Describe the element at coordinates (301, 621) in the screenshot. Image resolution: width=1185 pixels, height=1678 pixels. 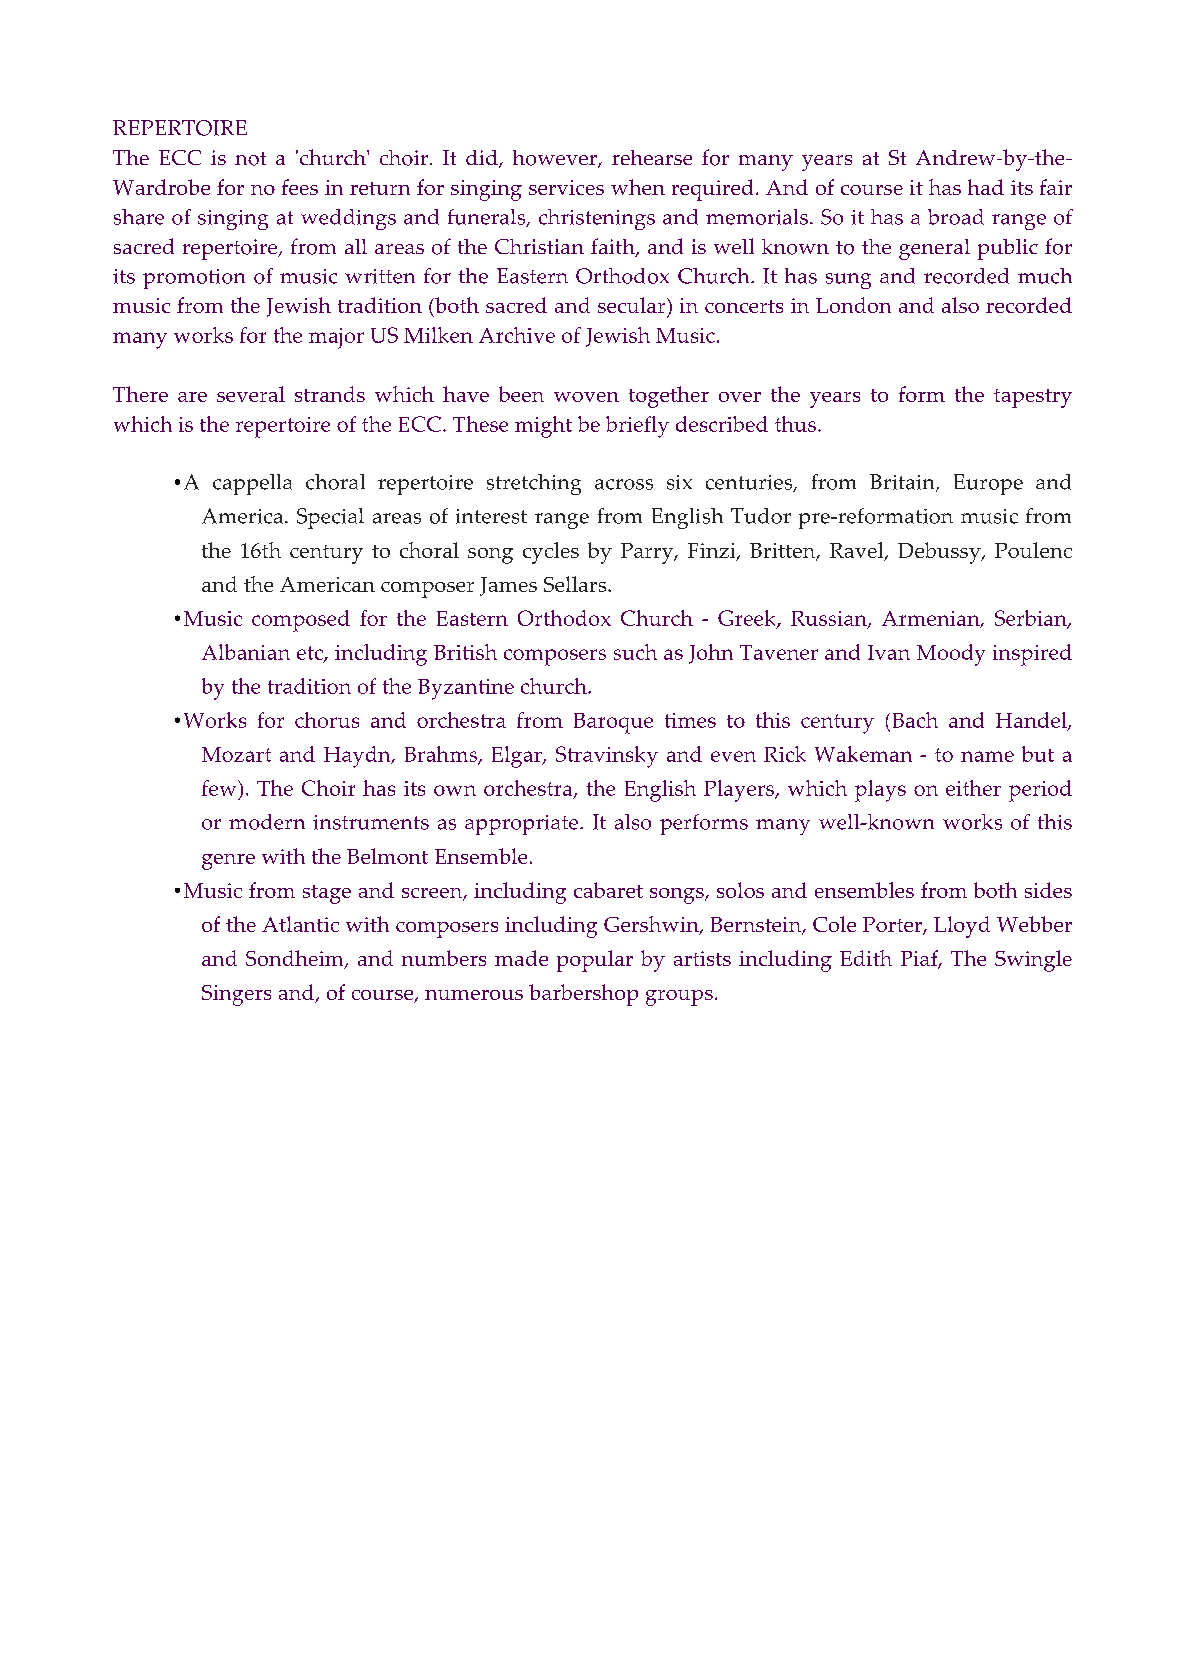
I see `composed` at that location.
